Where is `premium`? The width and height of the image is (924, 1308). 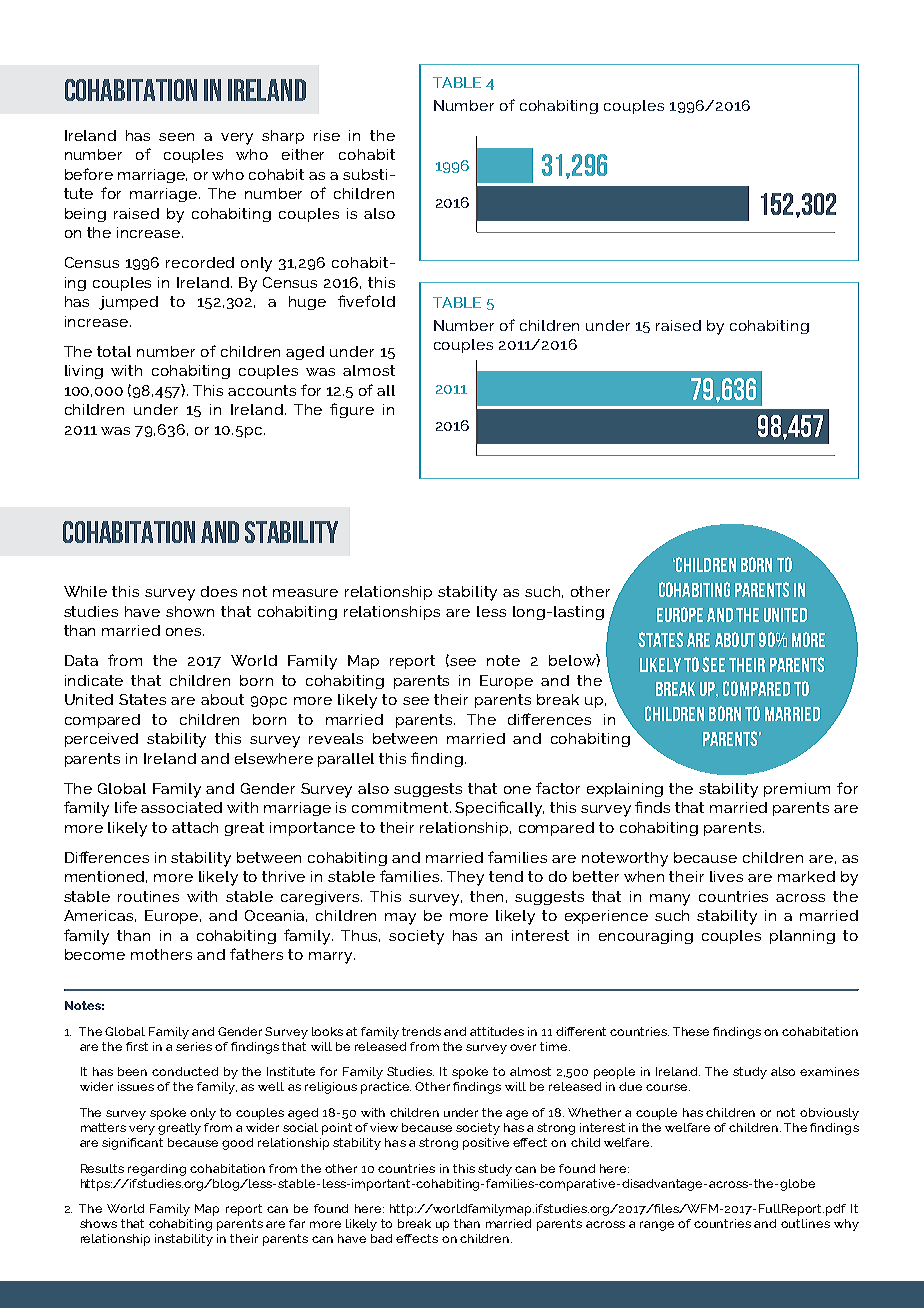 premium is located at coordinates (797, 790).
